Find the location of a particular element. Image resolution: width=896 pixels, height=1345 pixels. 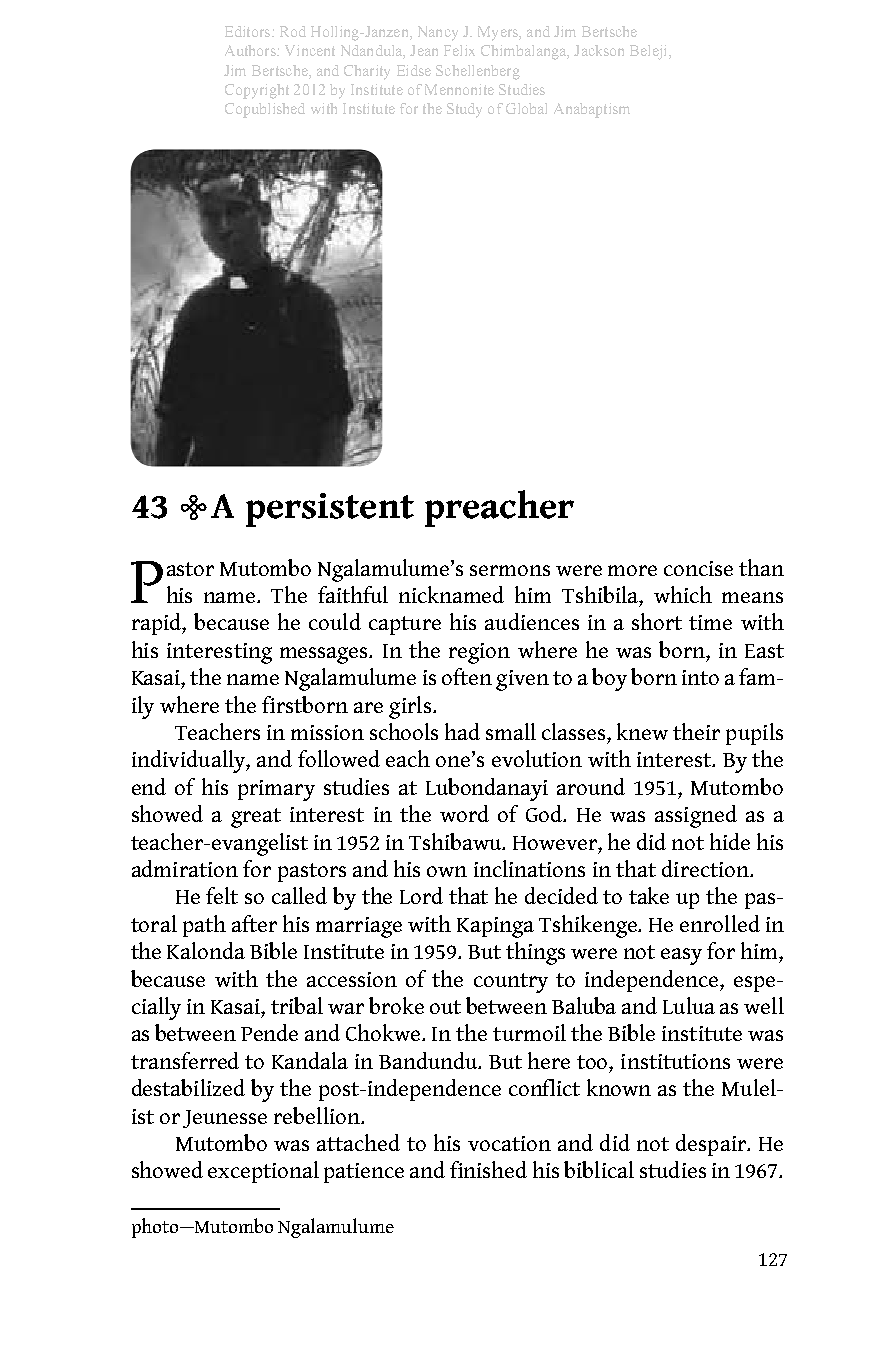

exceptional is located at coordinates (263, 1172).
